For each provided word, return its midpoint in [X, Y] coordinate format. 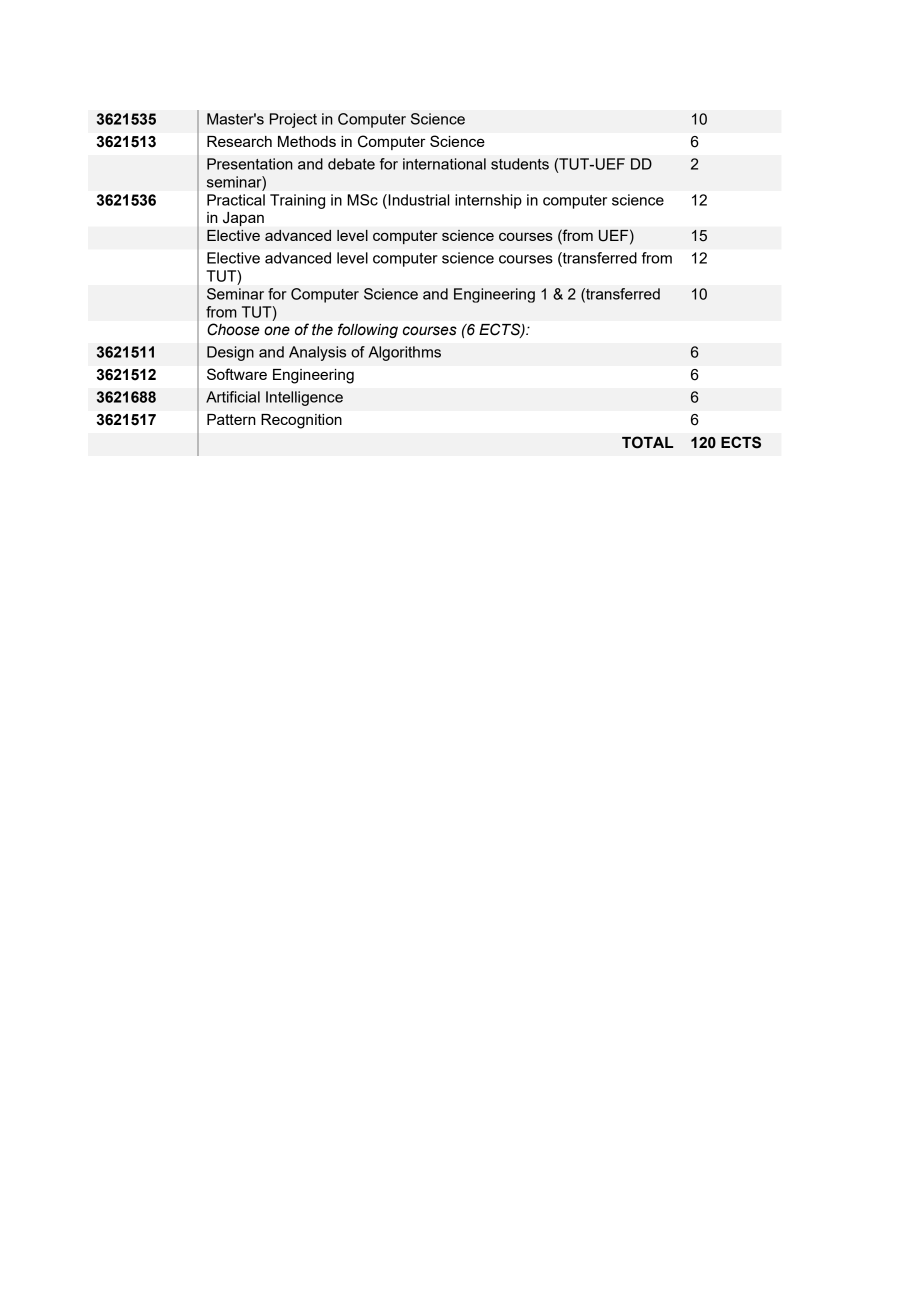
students [520, 164]
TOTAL [647, 442]
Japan [243, 219]
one [277, 331]
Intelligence [304, 398]
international [444, 164]
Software [237, 374]
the [322, 330]
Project [293, 120]
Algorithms [404, 353]
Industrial [418, 200]
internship [488, 201]
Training [297, 201]
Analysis [317, 353]
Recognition [301, 421]
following [368, 330]
